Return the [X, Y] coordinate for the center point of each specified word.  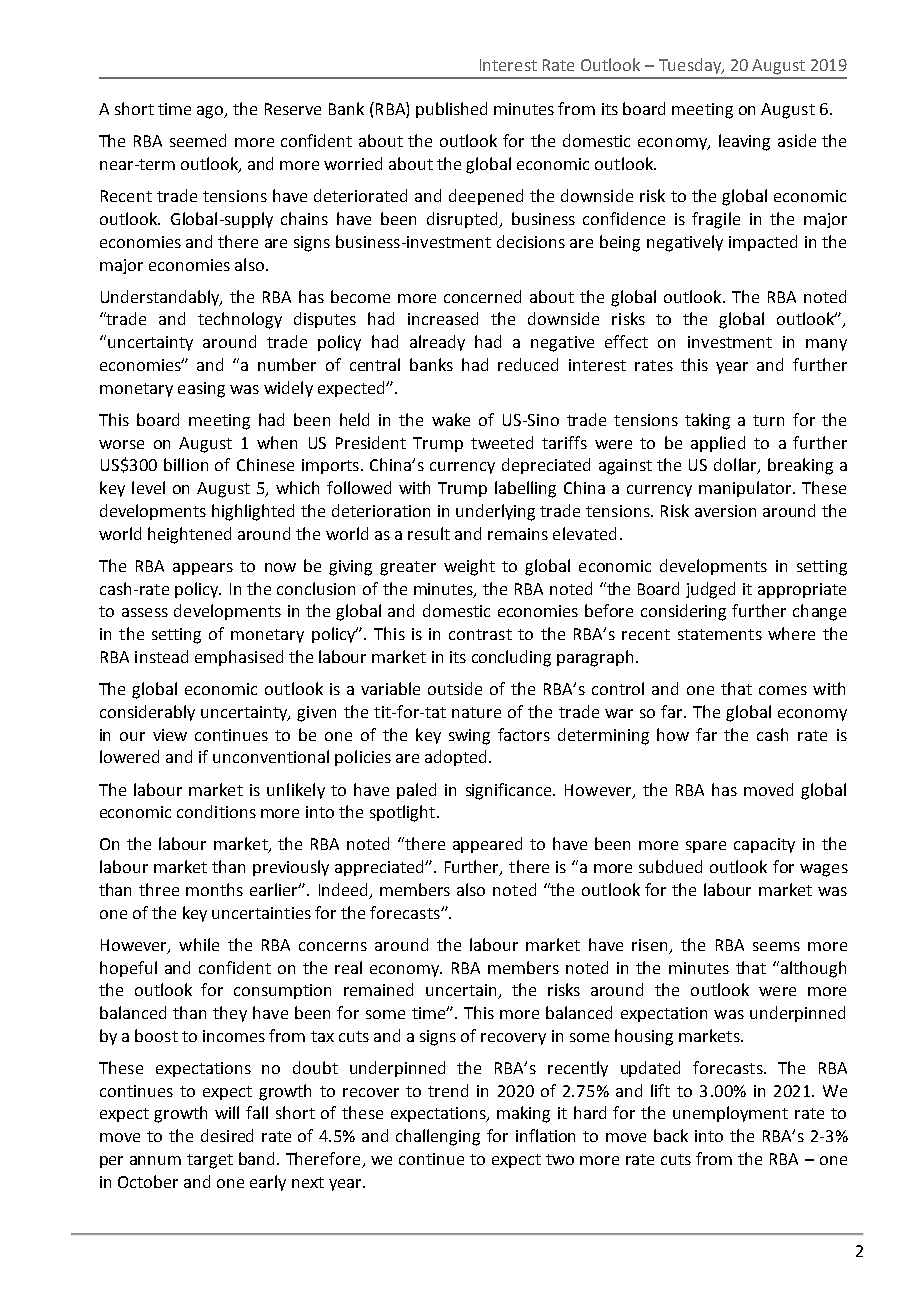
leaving [744, 142]
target [210, 1161]
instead [161, 656]
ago [211, 112]
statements [720, 634]
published [451, 110]
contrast [480, 634]
